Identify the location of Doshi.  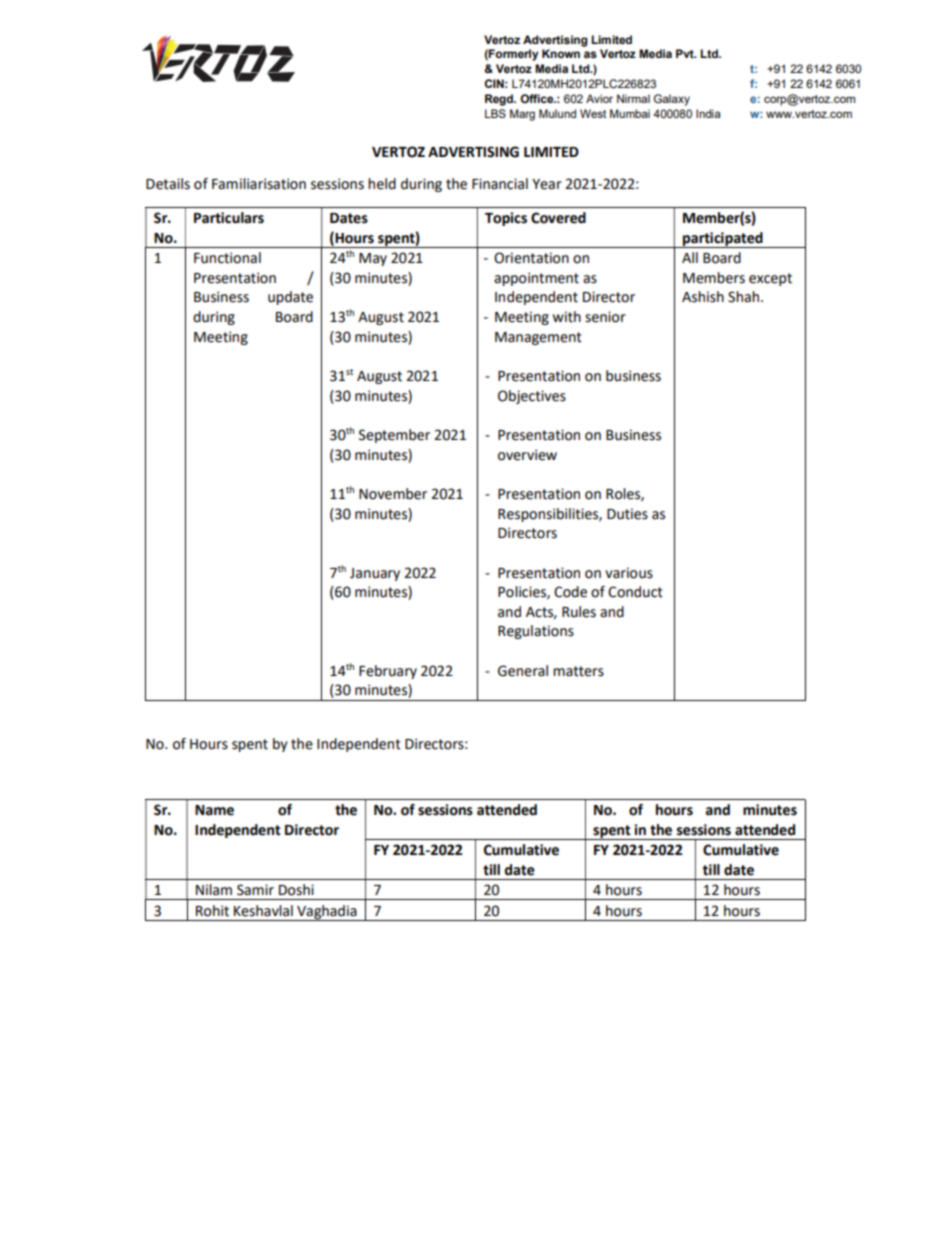
(296, 890).
